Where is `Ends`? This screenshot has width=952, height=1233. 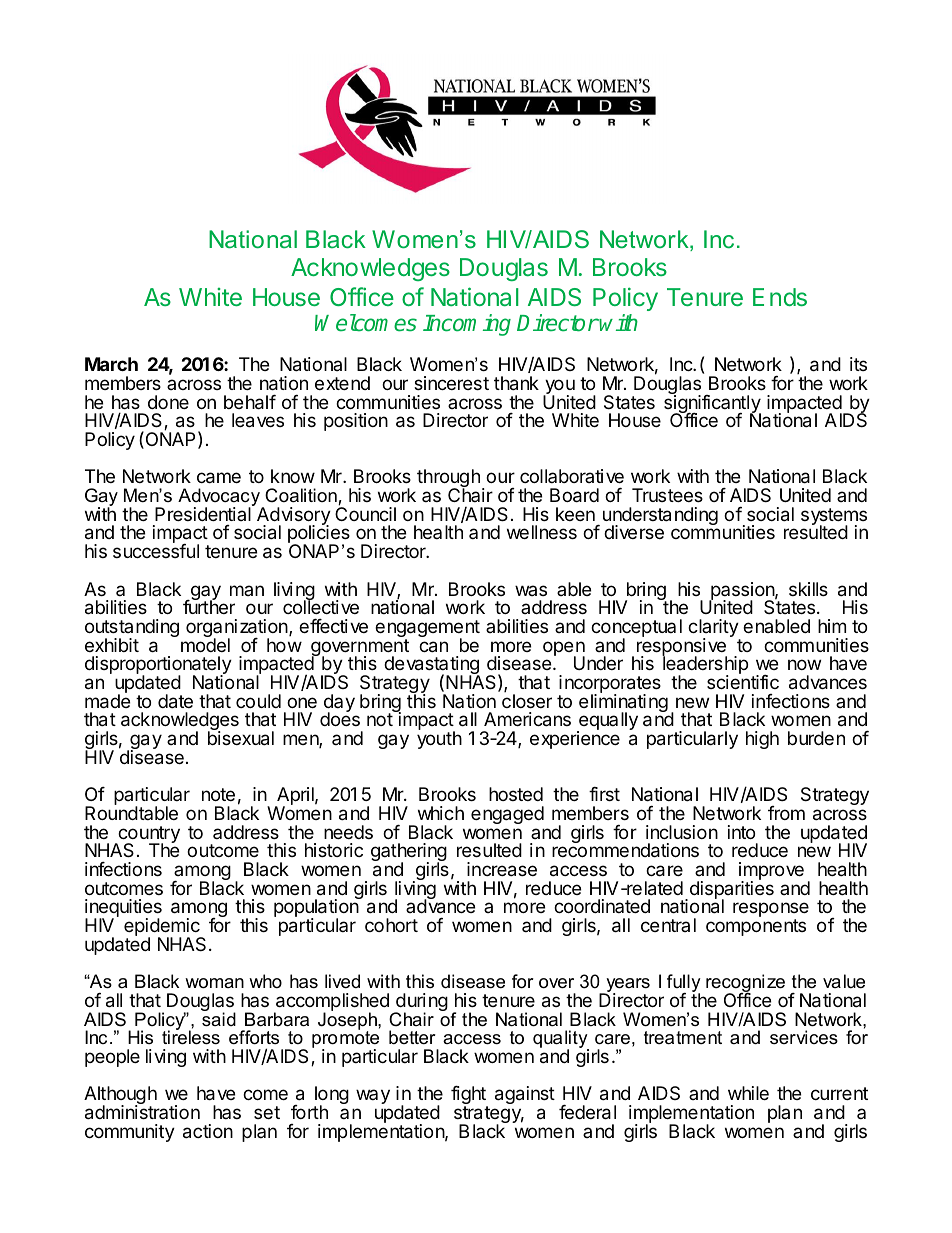 Ends is located at coordinates (780, 297).
